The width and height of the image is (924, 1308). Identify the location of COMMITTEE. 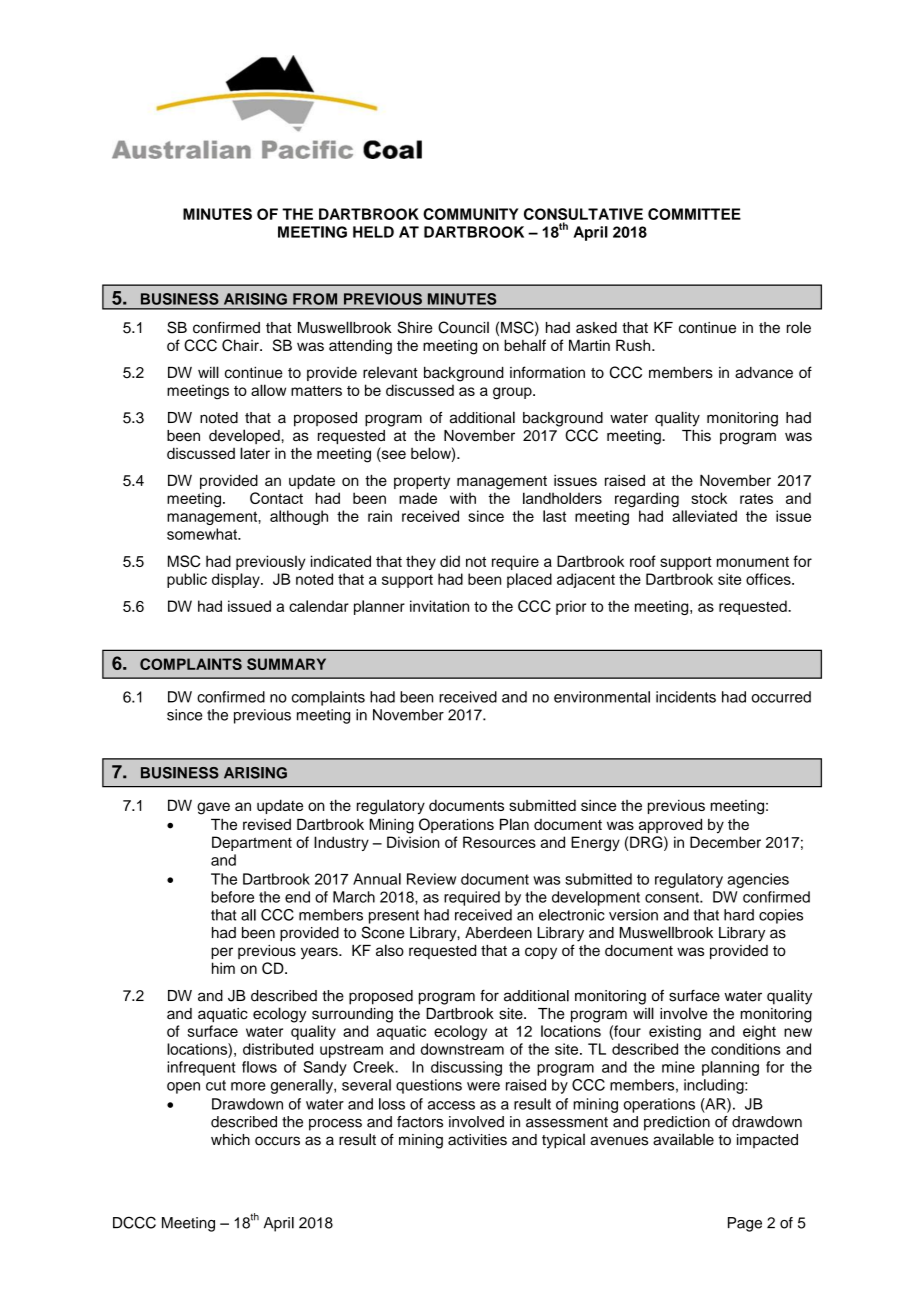
(694, 214).
